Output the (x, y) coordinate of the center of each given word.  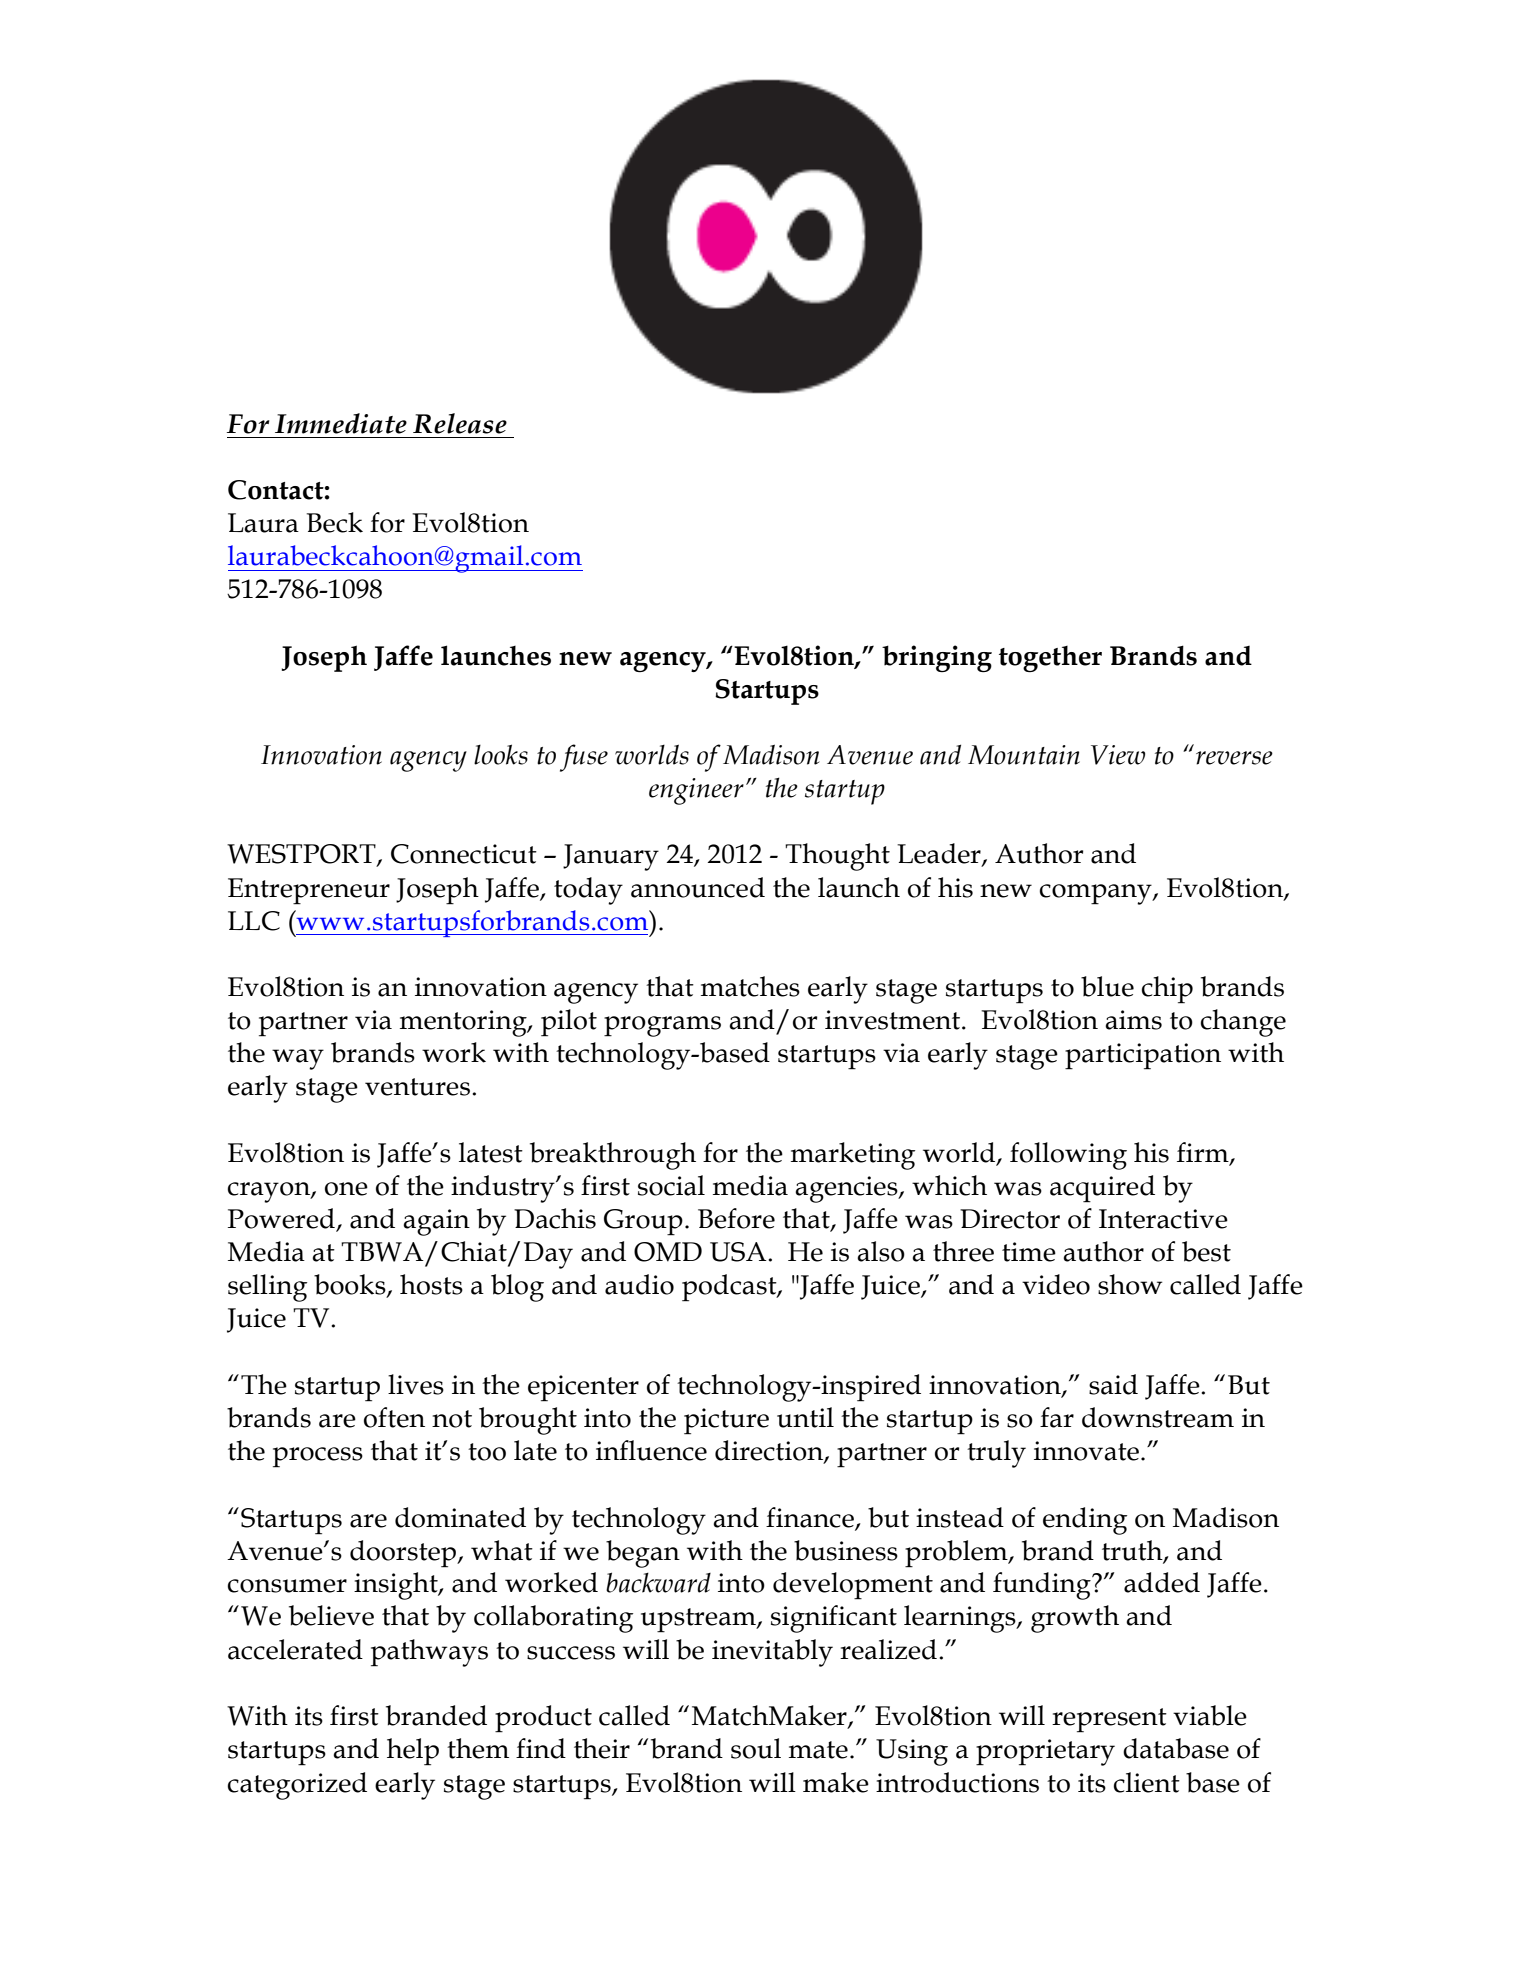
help (413, 1752)
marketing (853, 1156)
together (1050, 659)
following (1068, 1156)
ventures (417, 1087)
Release (460, 423)
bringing (937, 658)
